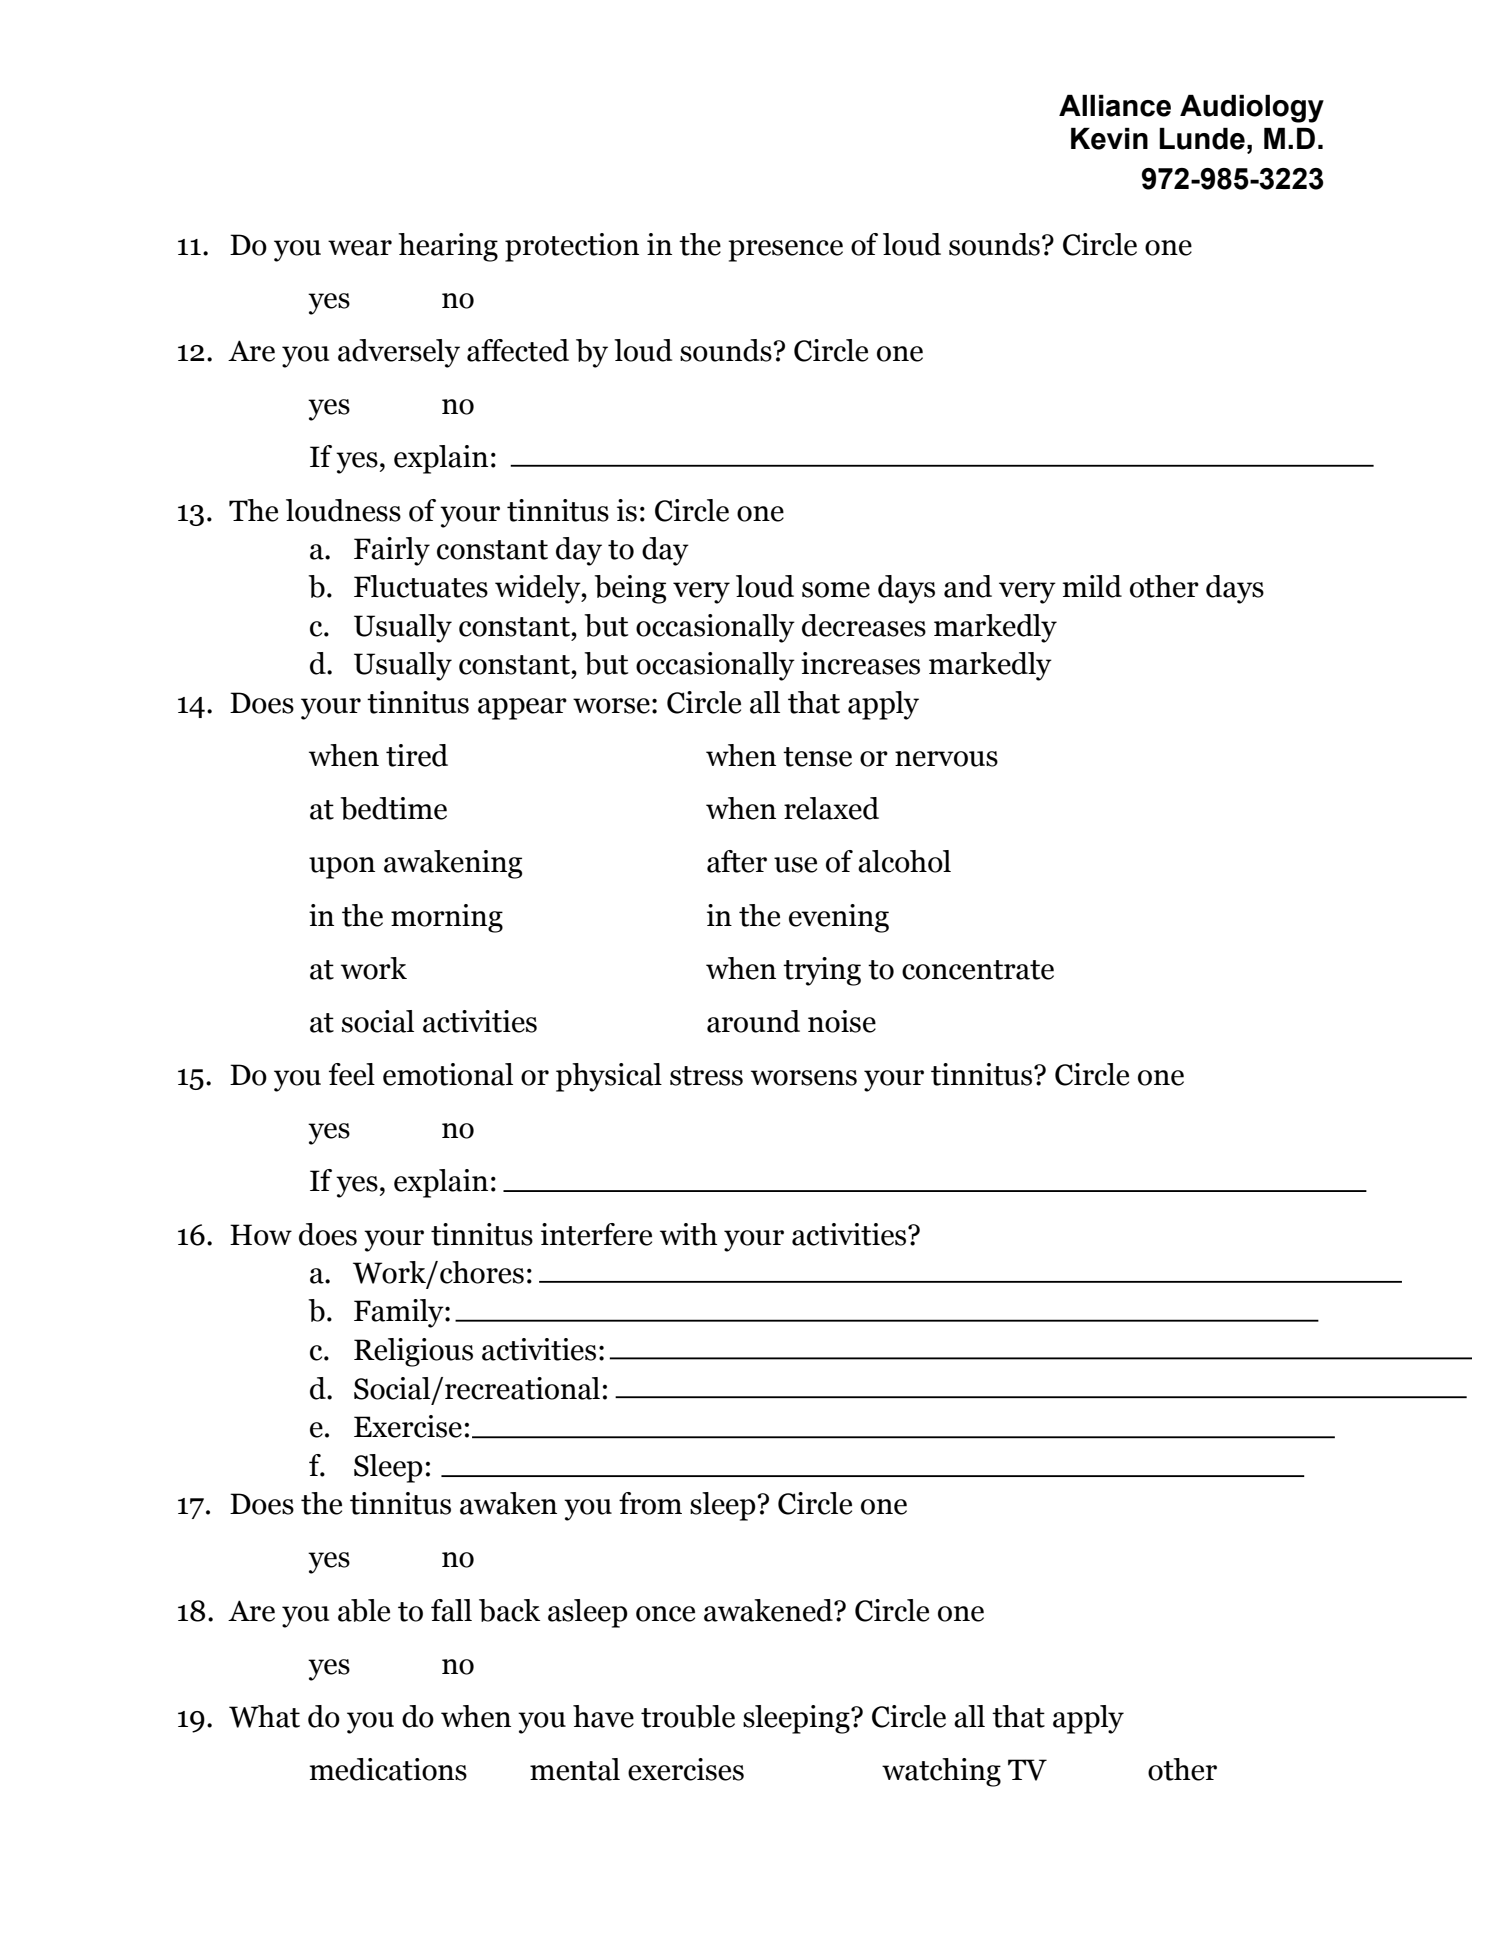 The height and width of the screenshot is (1943, 1501). What do you see at coordinates (946, 759) in the screenshot?
I see `nervous` at bounding box center [946, 759].
